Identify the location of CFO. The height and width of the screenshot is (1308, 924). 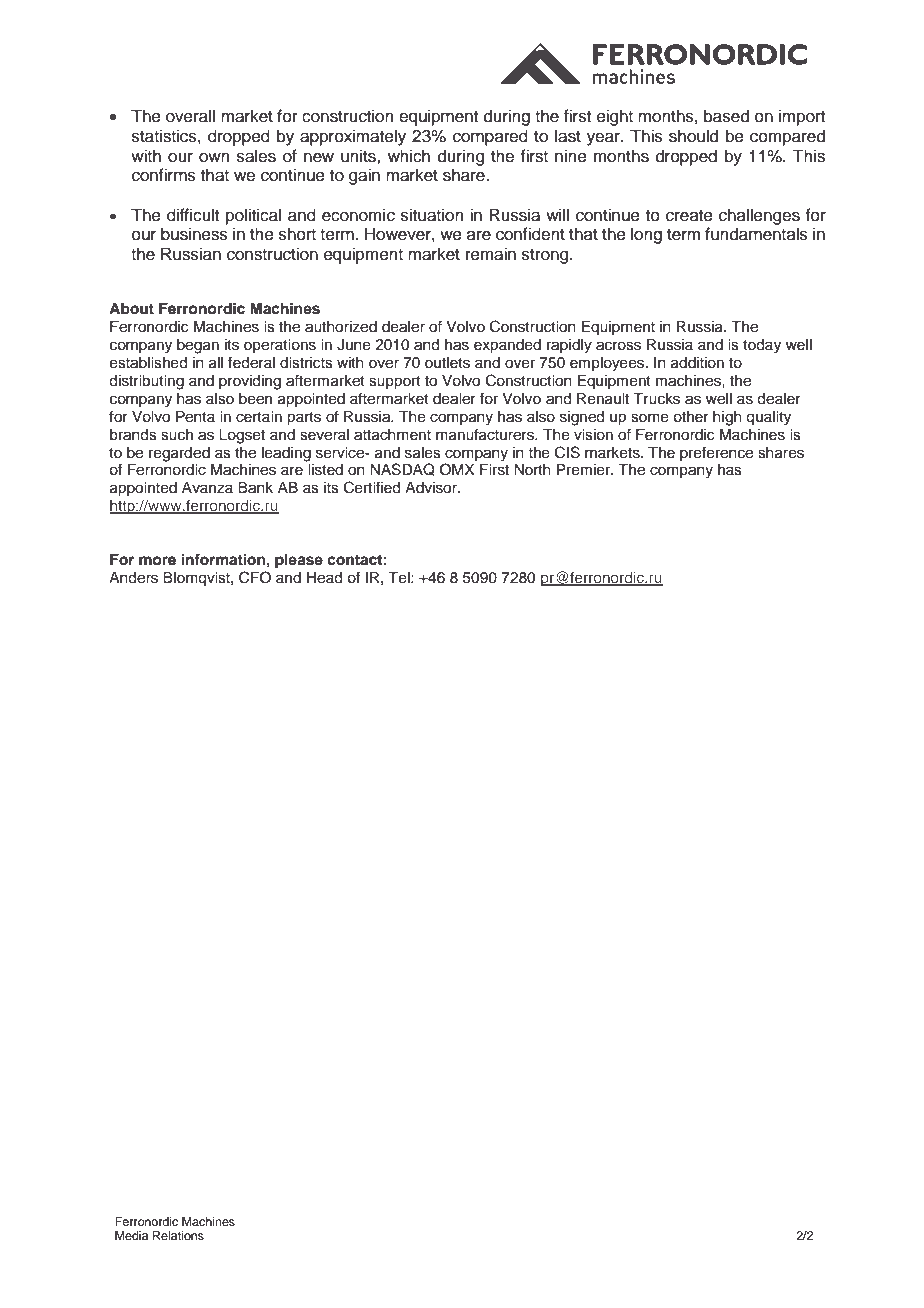
(255, 577).
